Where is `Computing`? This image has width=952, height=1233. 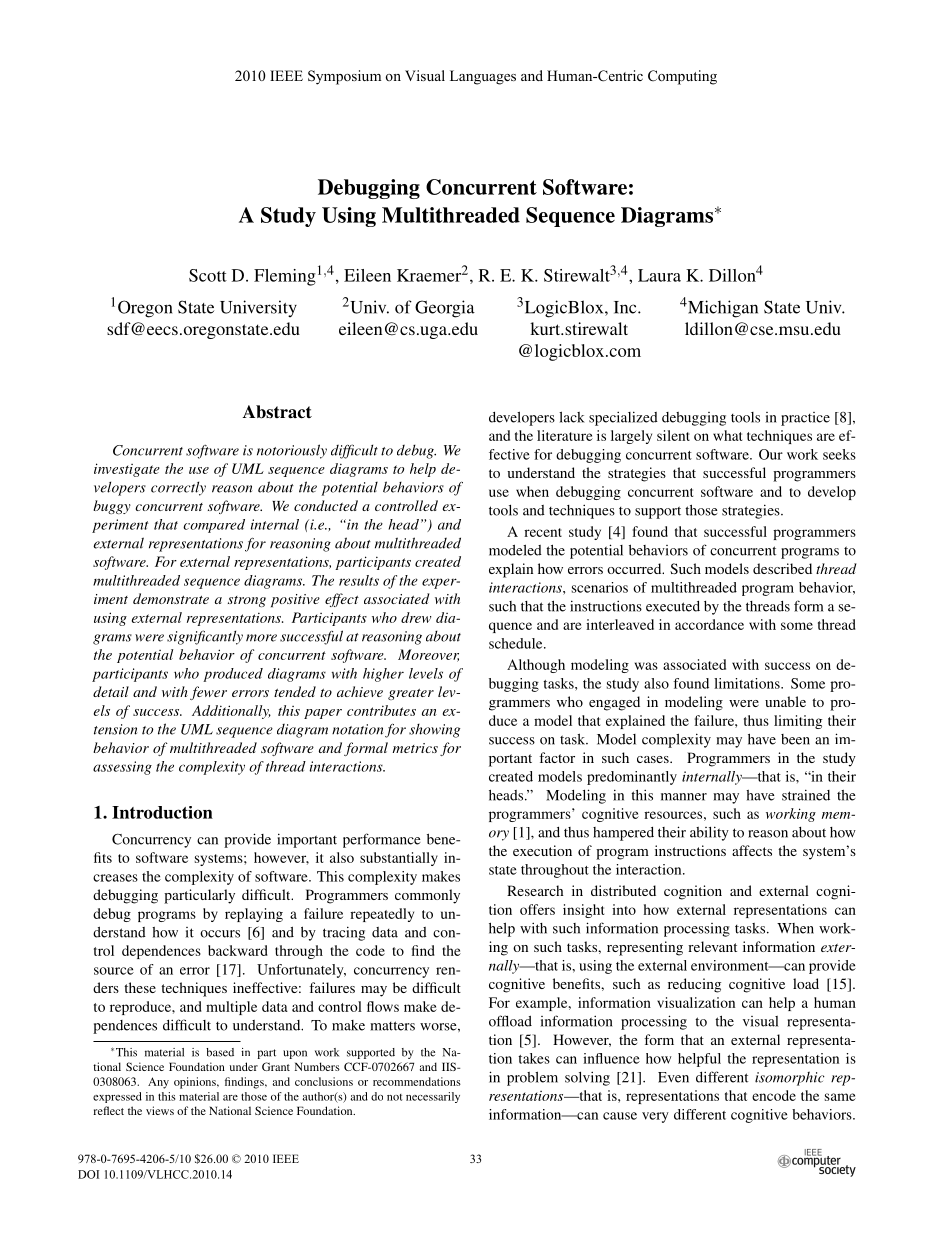
Computing is located at coordinates (682, 77).
